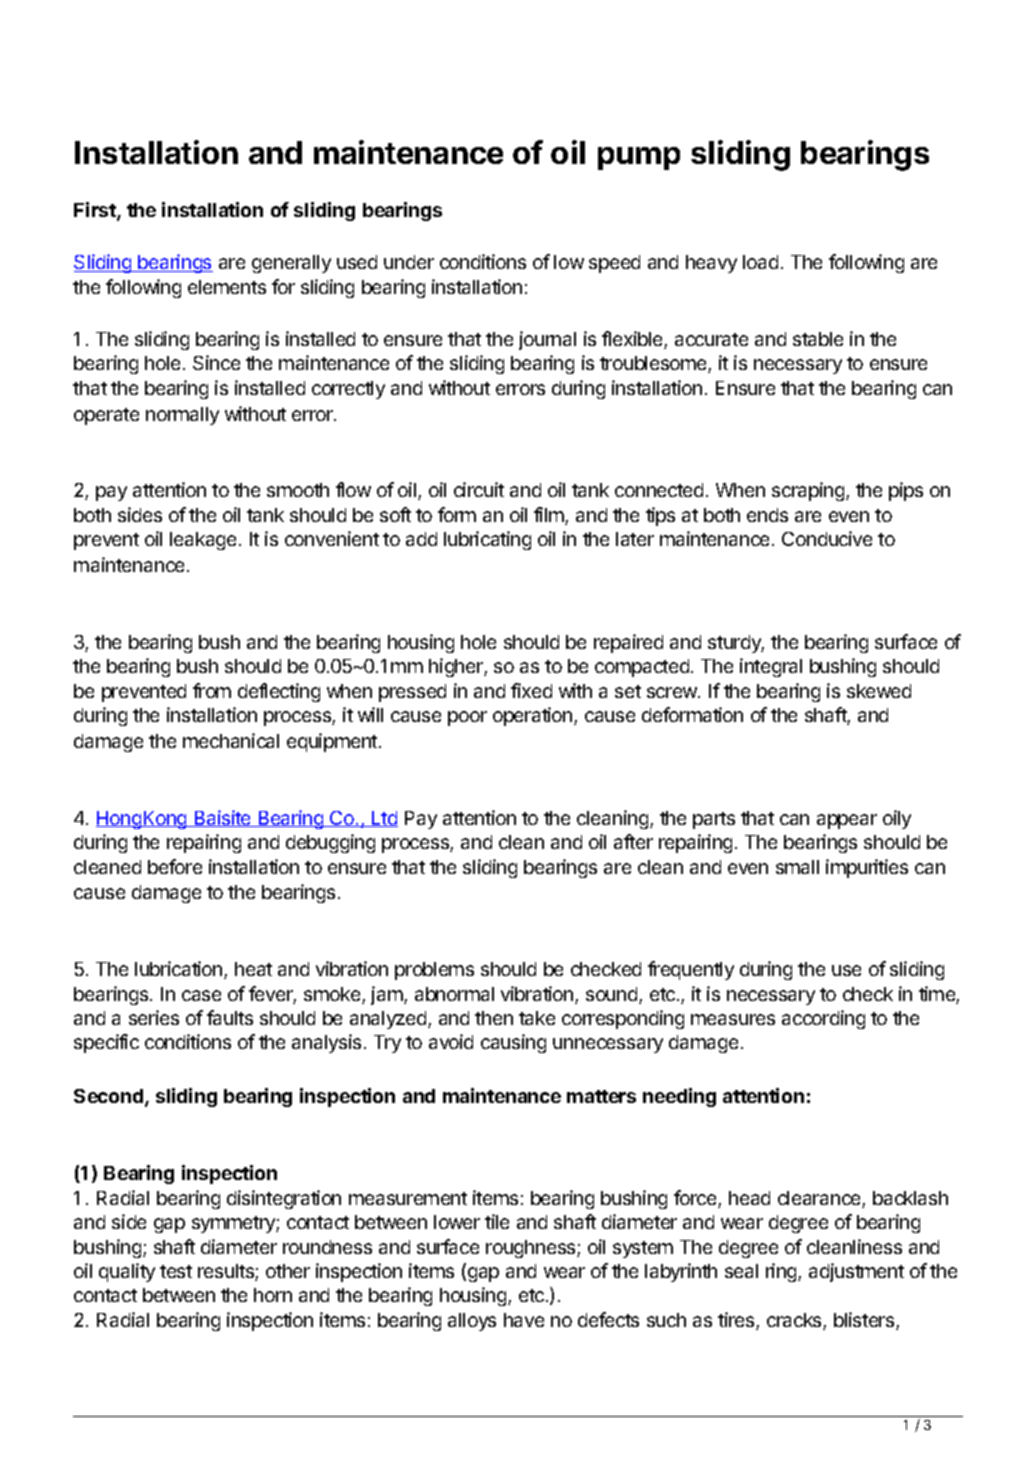 The width and height of the screenshot is (1036, 1466). Describe the element at coordinates (809, 491) in the screenshot. I see `scraping` at that location.
